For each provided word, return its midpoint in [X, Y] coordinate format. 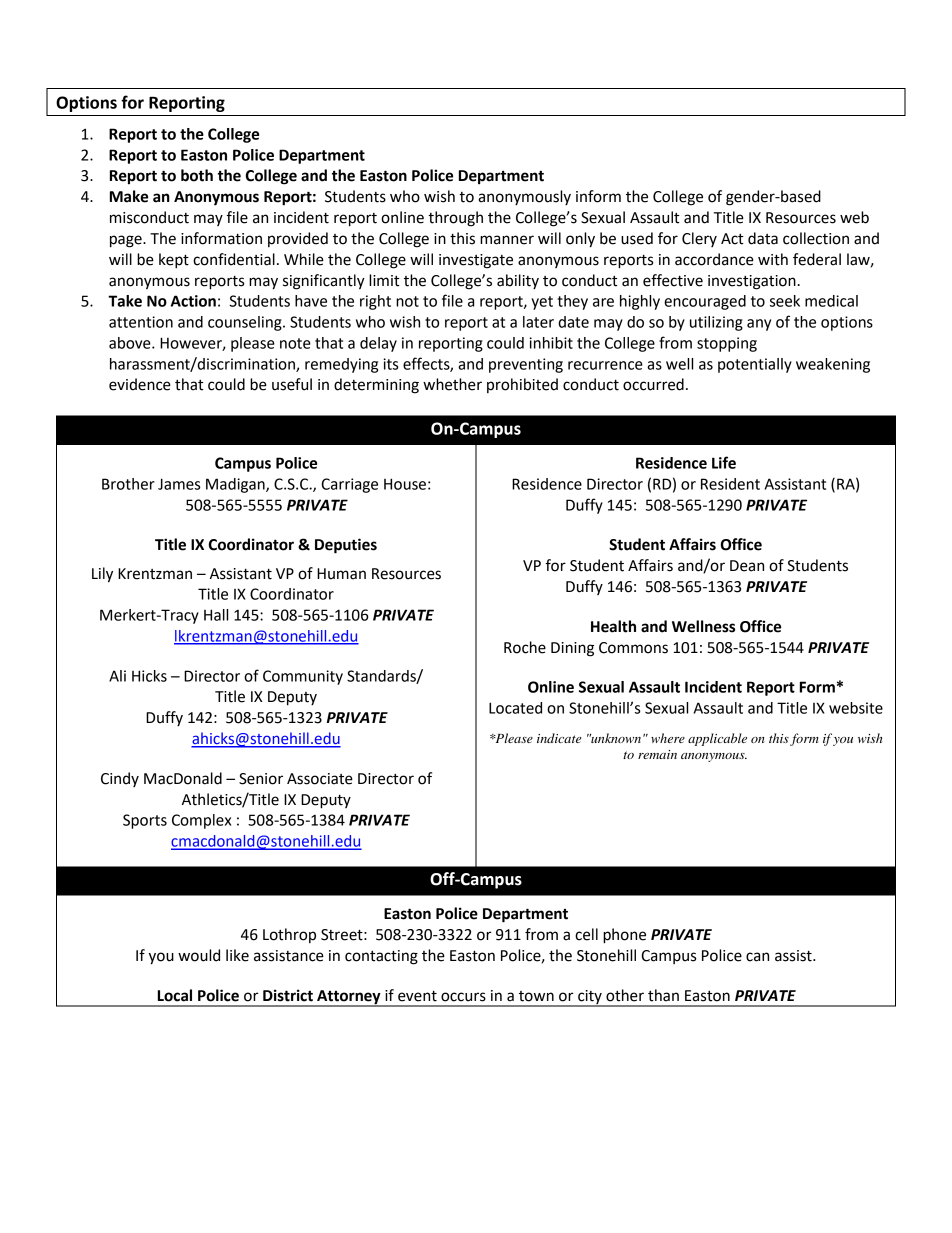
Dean [747, 566]
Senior [261, 779]
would [199, 955]
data [763, 238]
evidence [140, 384]
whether [452, 384]
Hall [216, 615]
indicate [559, 738]
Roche [525, 647]
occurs [463, 997]
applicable [717, 739]
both [197, 175]
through [455, 219]
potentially [755, 365]
